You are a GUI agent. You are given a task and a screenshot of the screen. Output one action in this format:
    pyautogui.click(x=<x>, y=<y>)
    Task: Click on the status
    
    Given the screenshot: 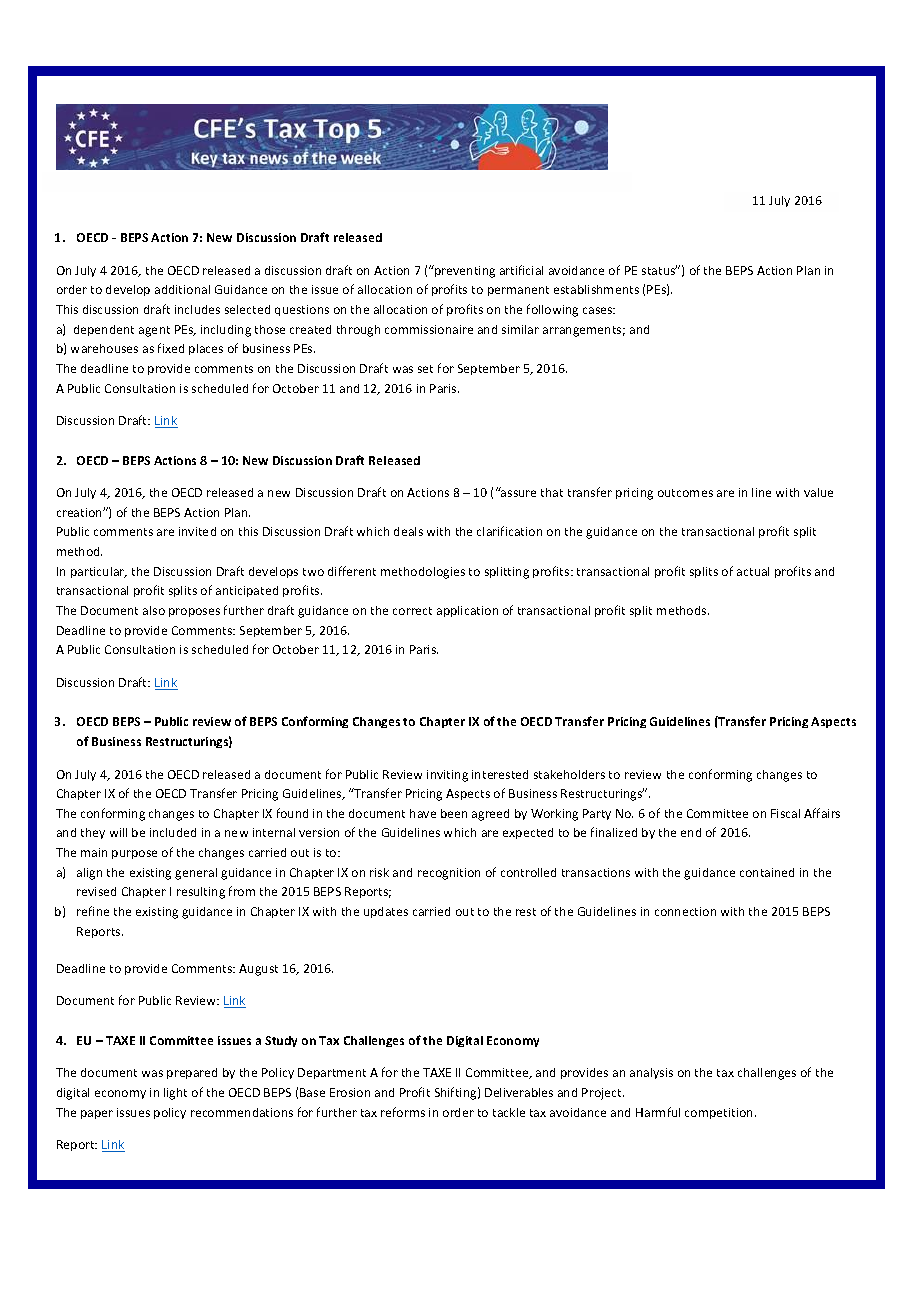 What is the action you would take?
    pyautogui.click(x=659, y=270)
